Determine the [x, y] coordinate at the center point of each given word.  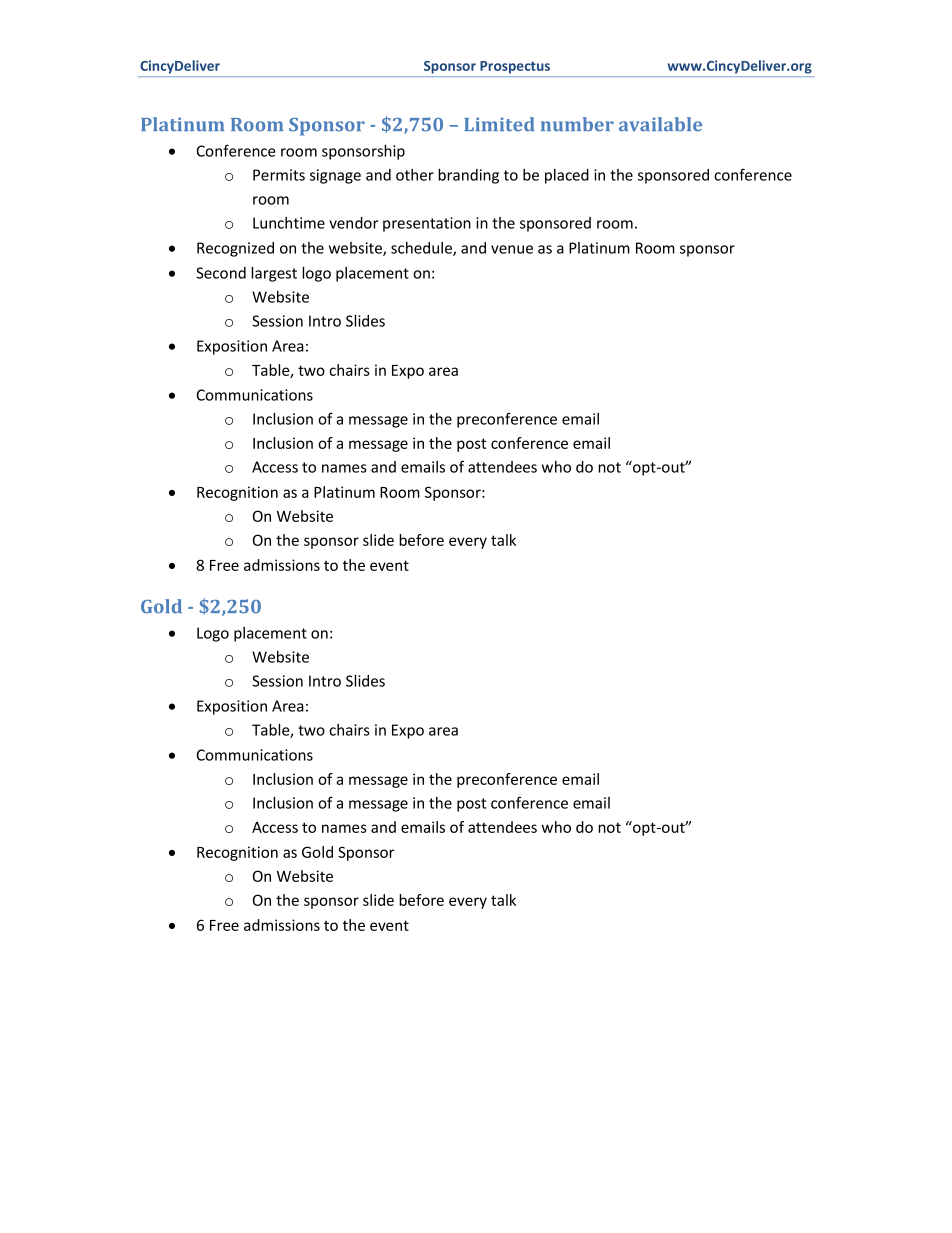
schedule [422, 249]
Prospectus [515, 67]
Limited [499, 124]
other [415, 175]
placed [567, 176]
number [577, 124]
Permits [279, 175]
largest [274, 274]
